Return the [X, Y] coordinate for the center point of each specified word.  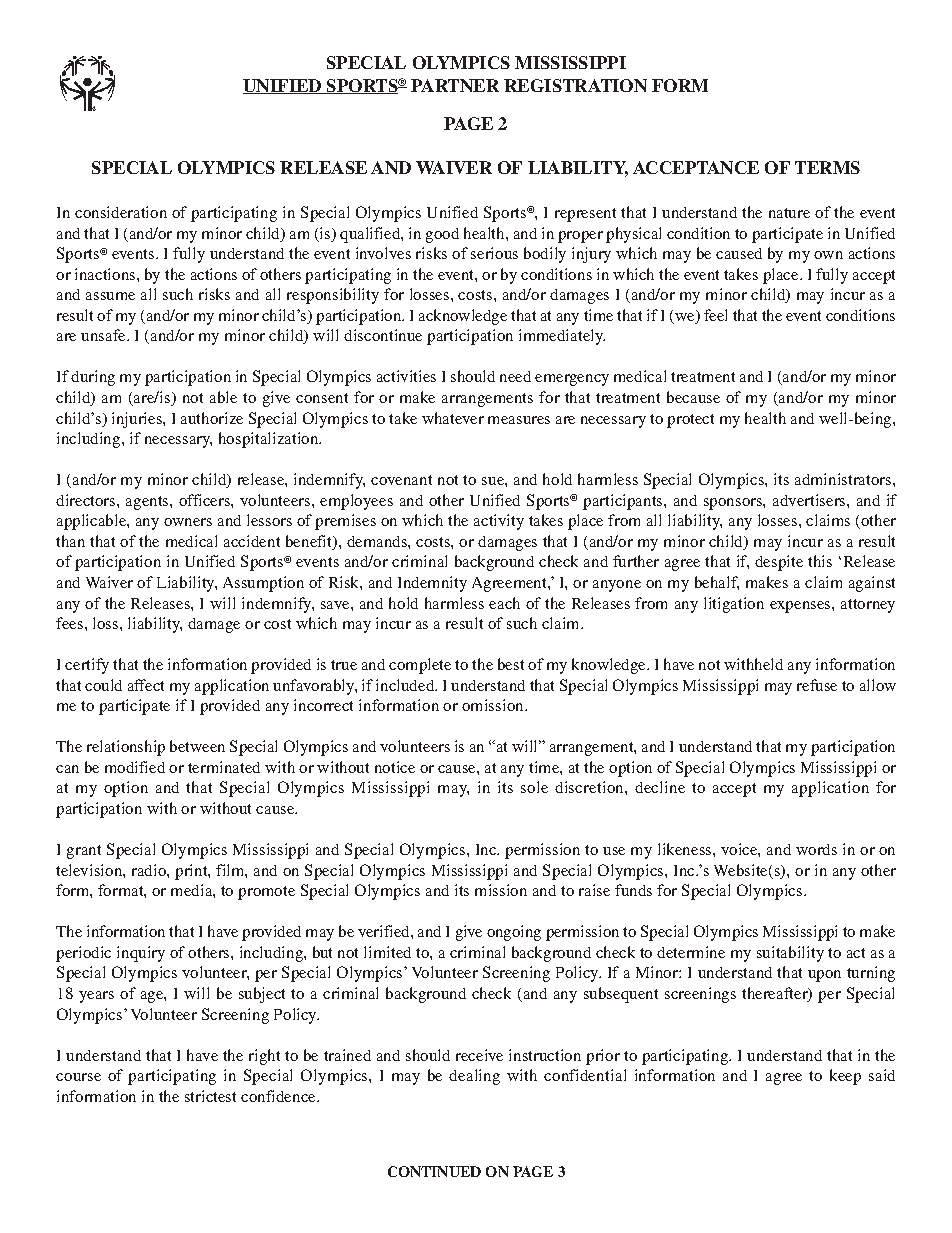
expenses [801, 607]
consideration [121, 212]
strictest [210, 1096]
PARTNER [455, 85]
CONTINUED [434, 1171]
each [504, 603]
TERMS [827, 167]
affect [146, 685]
